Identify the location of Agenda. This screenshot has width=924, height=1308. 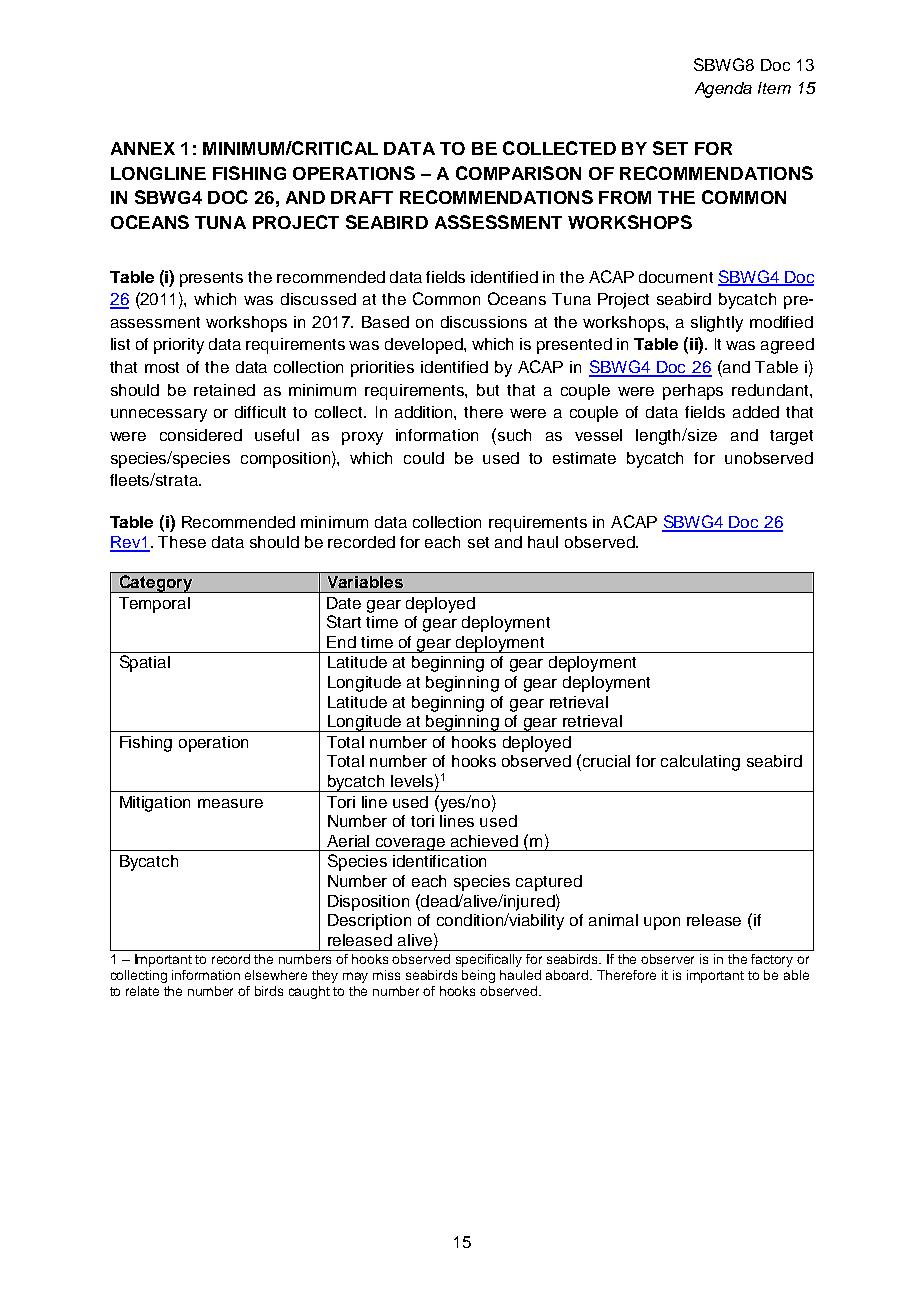
(723, 90).
